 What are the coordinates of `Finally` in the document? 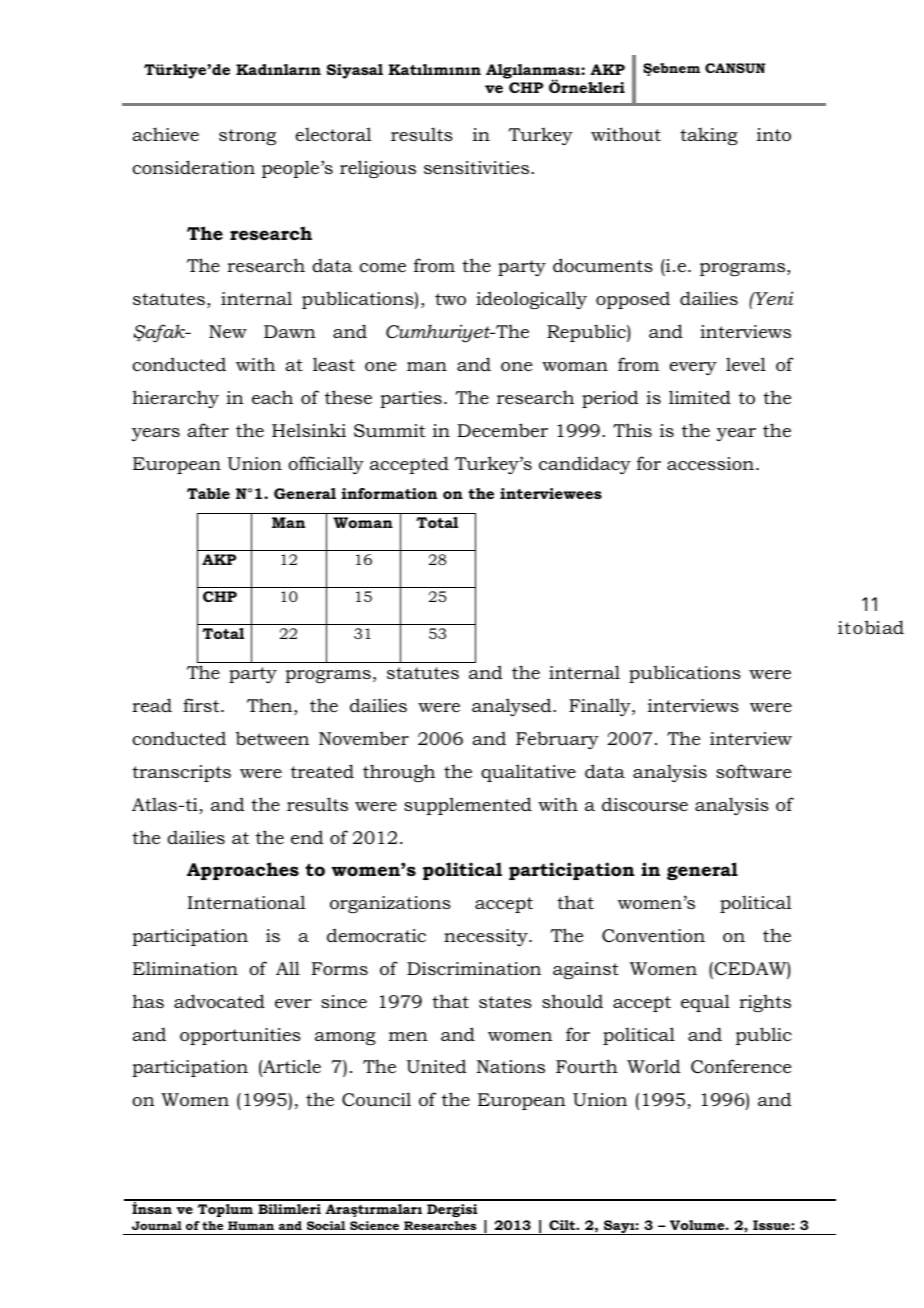 It's located at (601, 707).
